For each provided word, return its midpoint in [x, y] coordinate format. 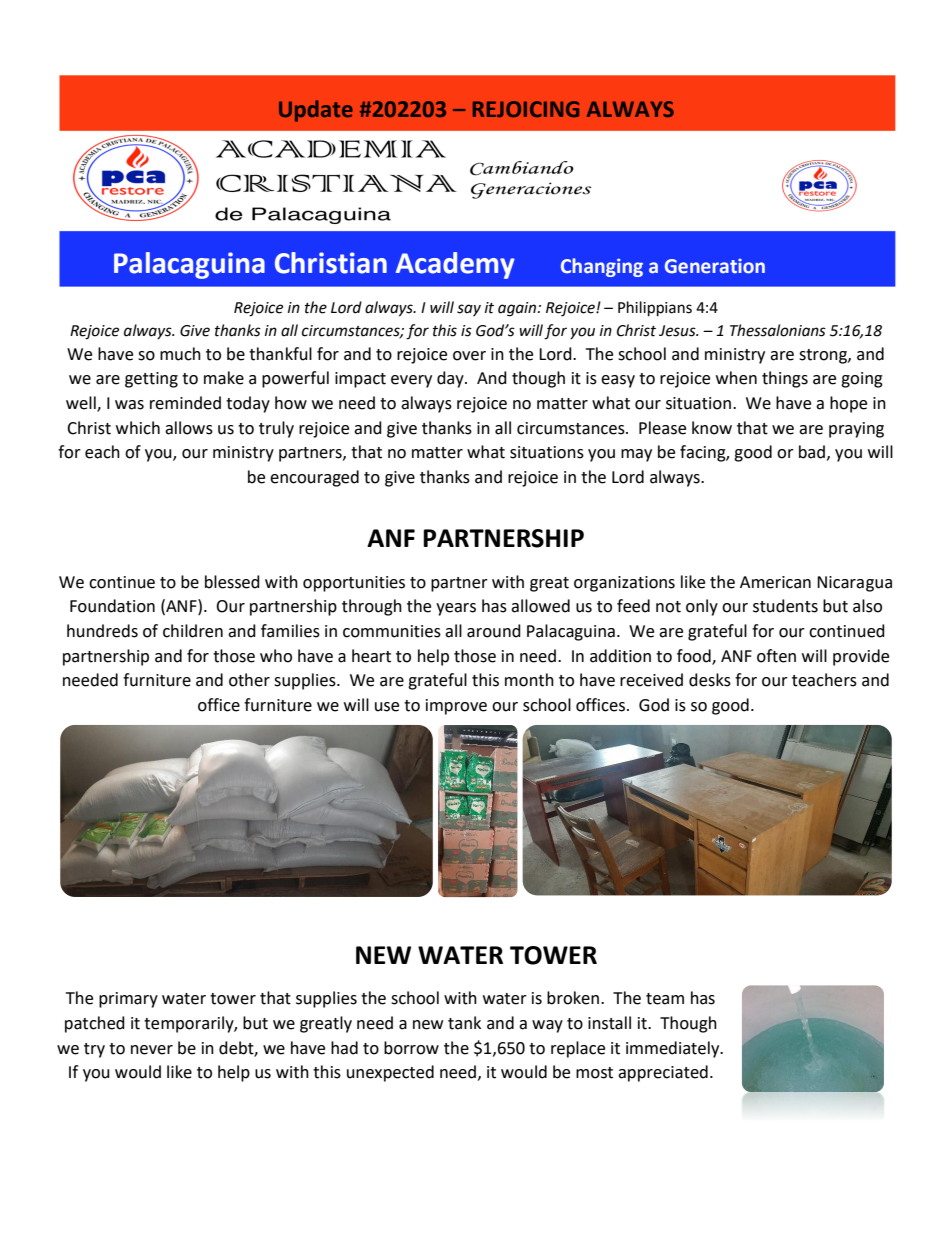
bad [812, 452]
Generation [715, 266]
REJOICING [526, 109]
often [776, 656]
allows [189, 428]
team [665, 999]
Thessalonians [778, 330]
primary [128, 1000]
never [152, 1050]
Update [316, 111]
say [469, 310]
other [249, 680]
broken [574, 998]
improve [456, 707]
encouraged [314, 478]
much [180, 354]
